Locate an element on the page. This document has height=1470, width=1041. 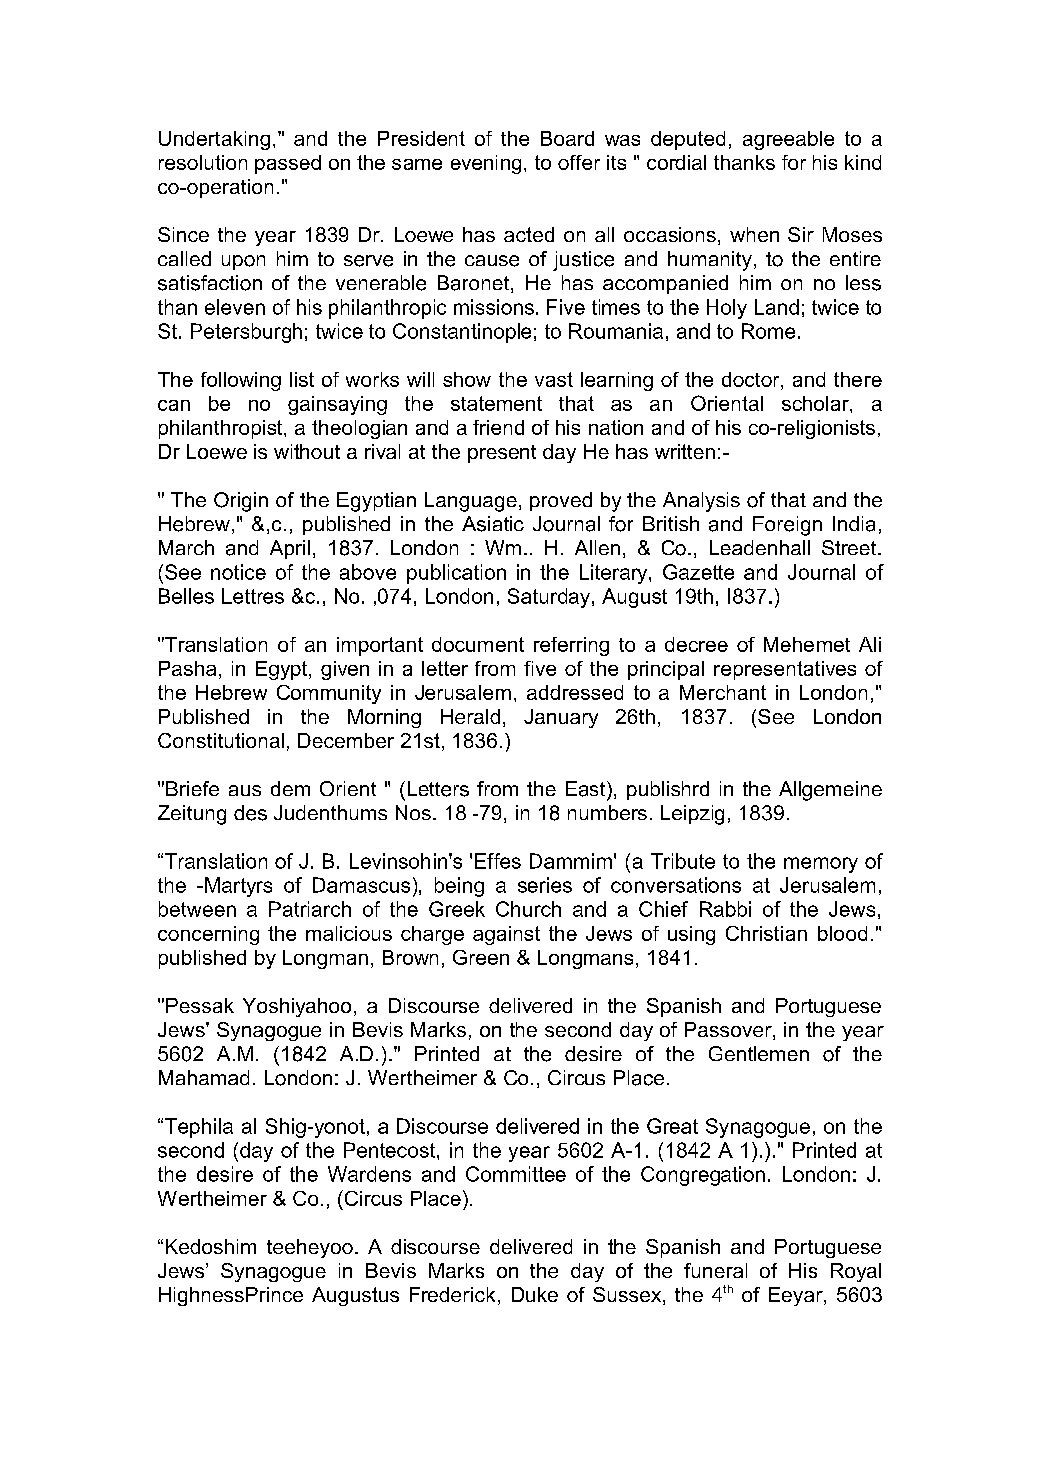
funeral is located at coordinates (715, 1270).
